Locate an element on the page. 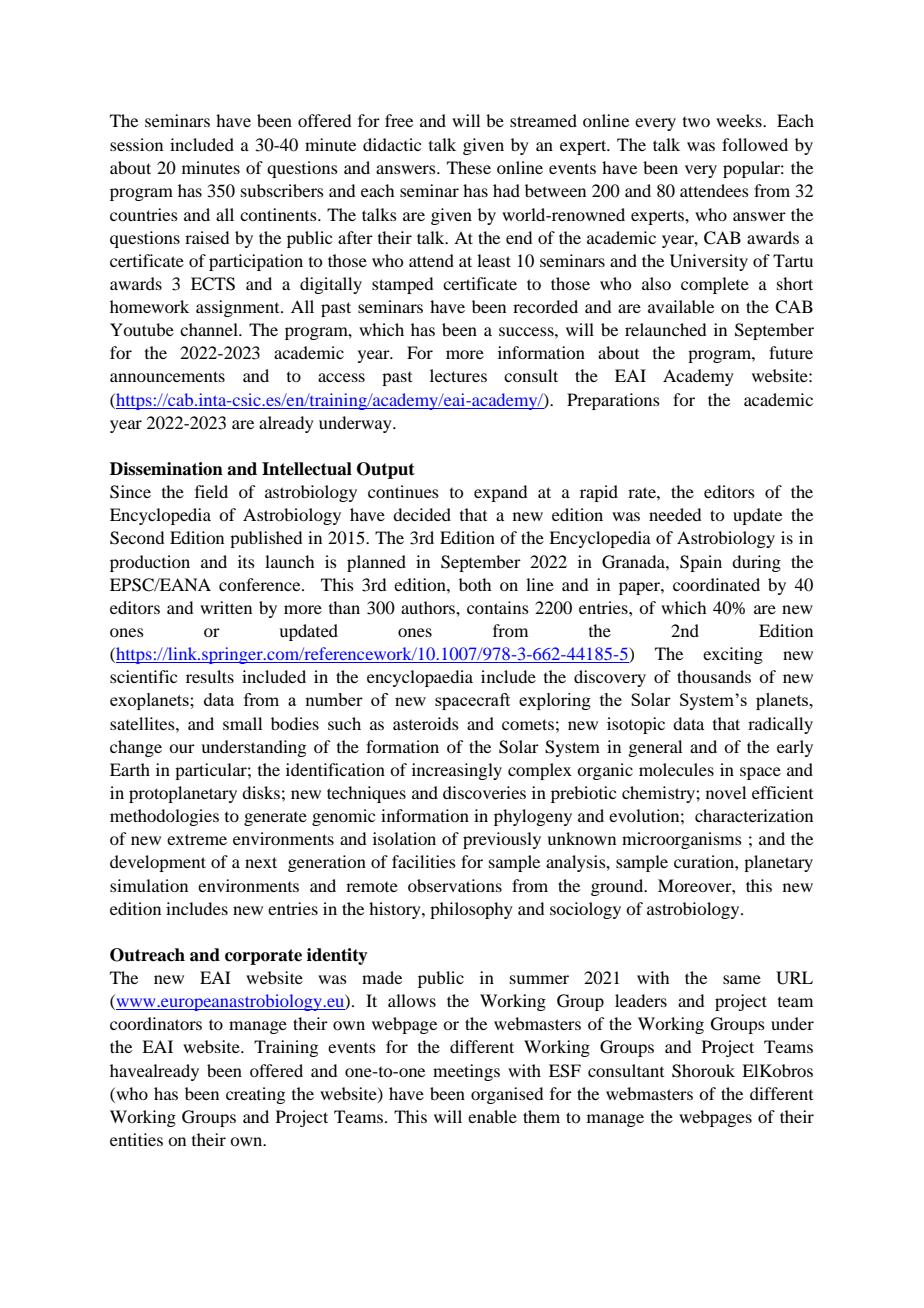 The width and height of the page is (924, 1308). novel is located at coordinates (726, 792).
